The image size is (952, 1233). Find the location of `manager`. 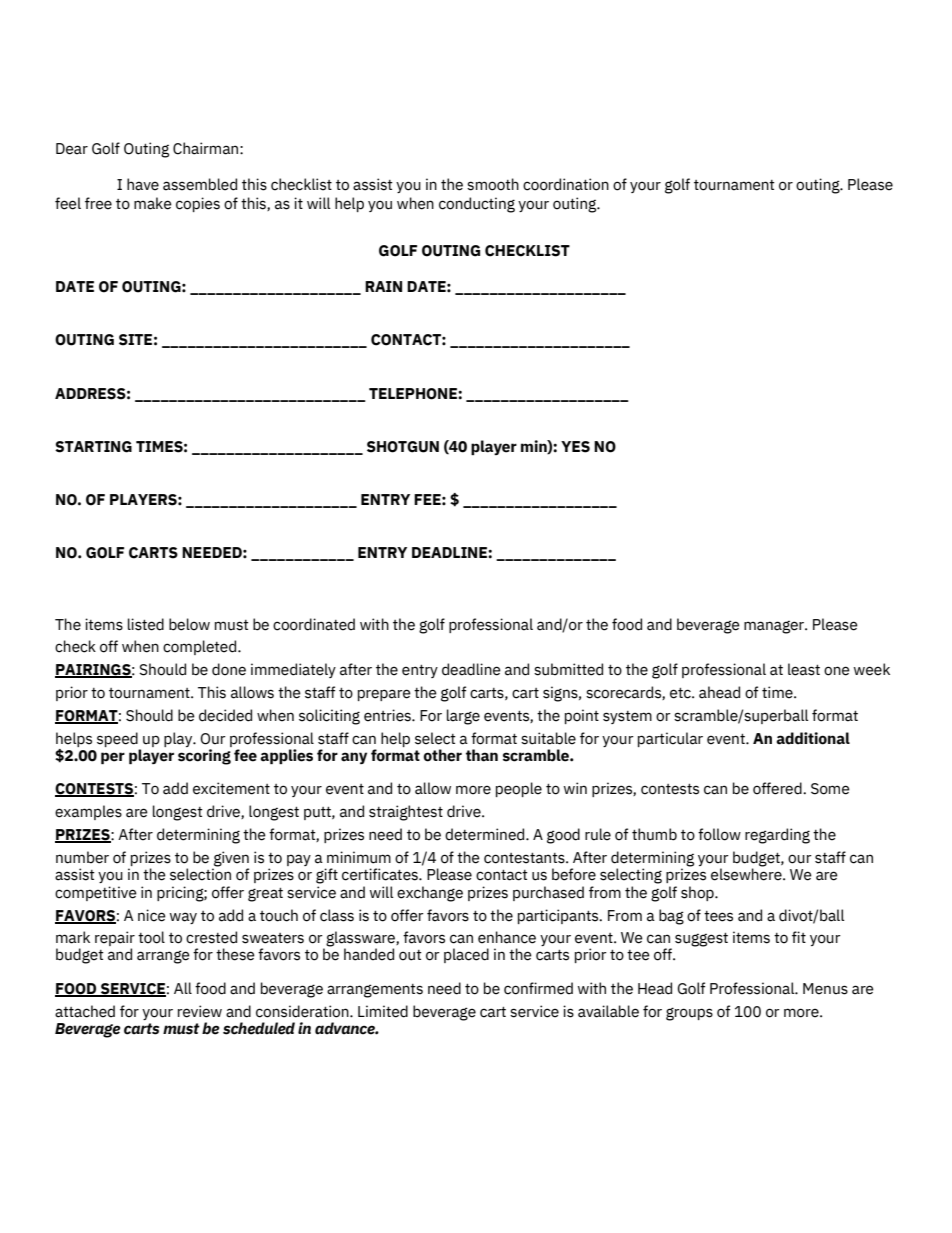

manager is located at coordinates (775, 627).
